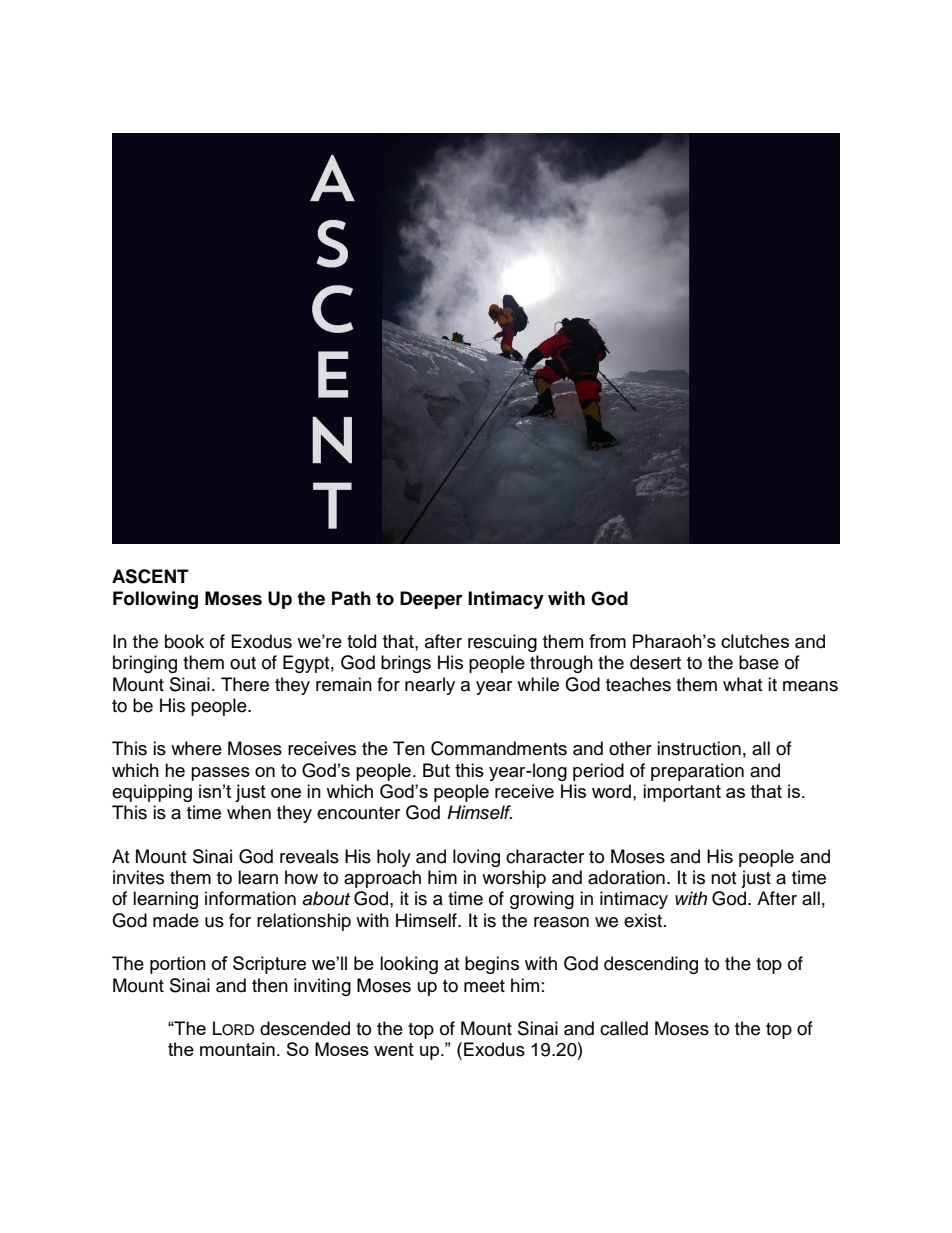 Image resolution: width=952 pixels, height=1233 pixels. I want to click on Following, so click(155, 600).
